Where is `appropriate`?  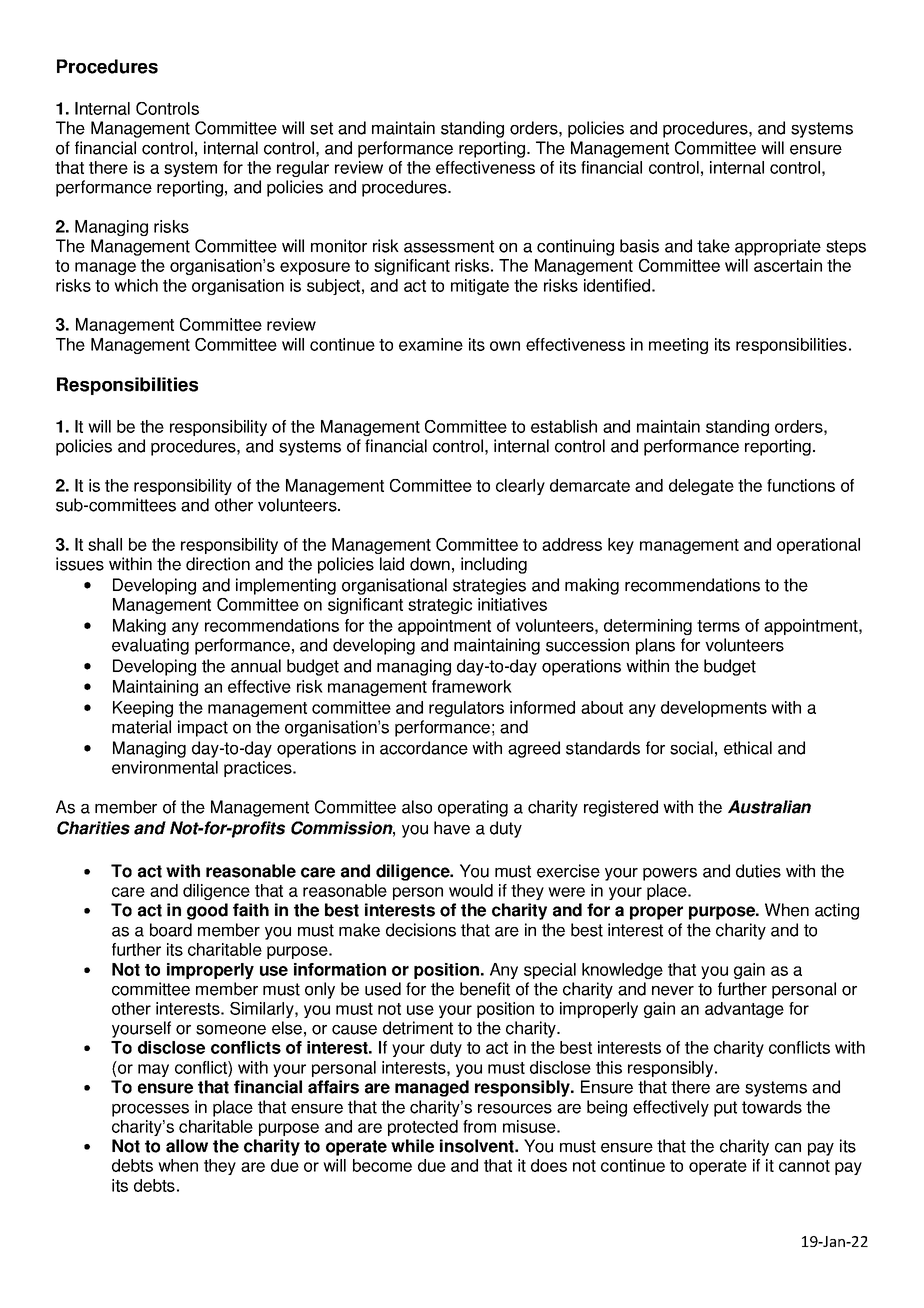
appropriate is located at coordinates (778, 247).
